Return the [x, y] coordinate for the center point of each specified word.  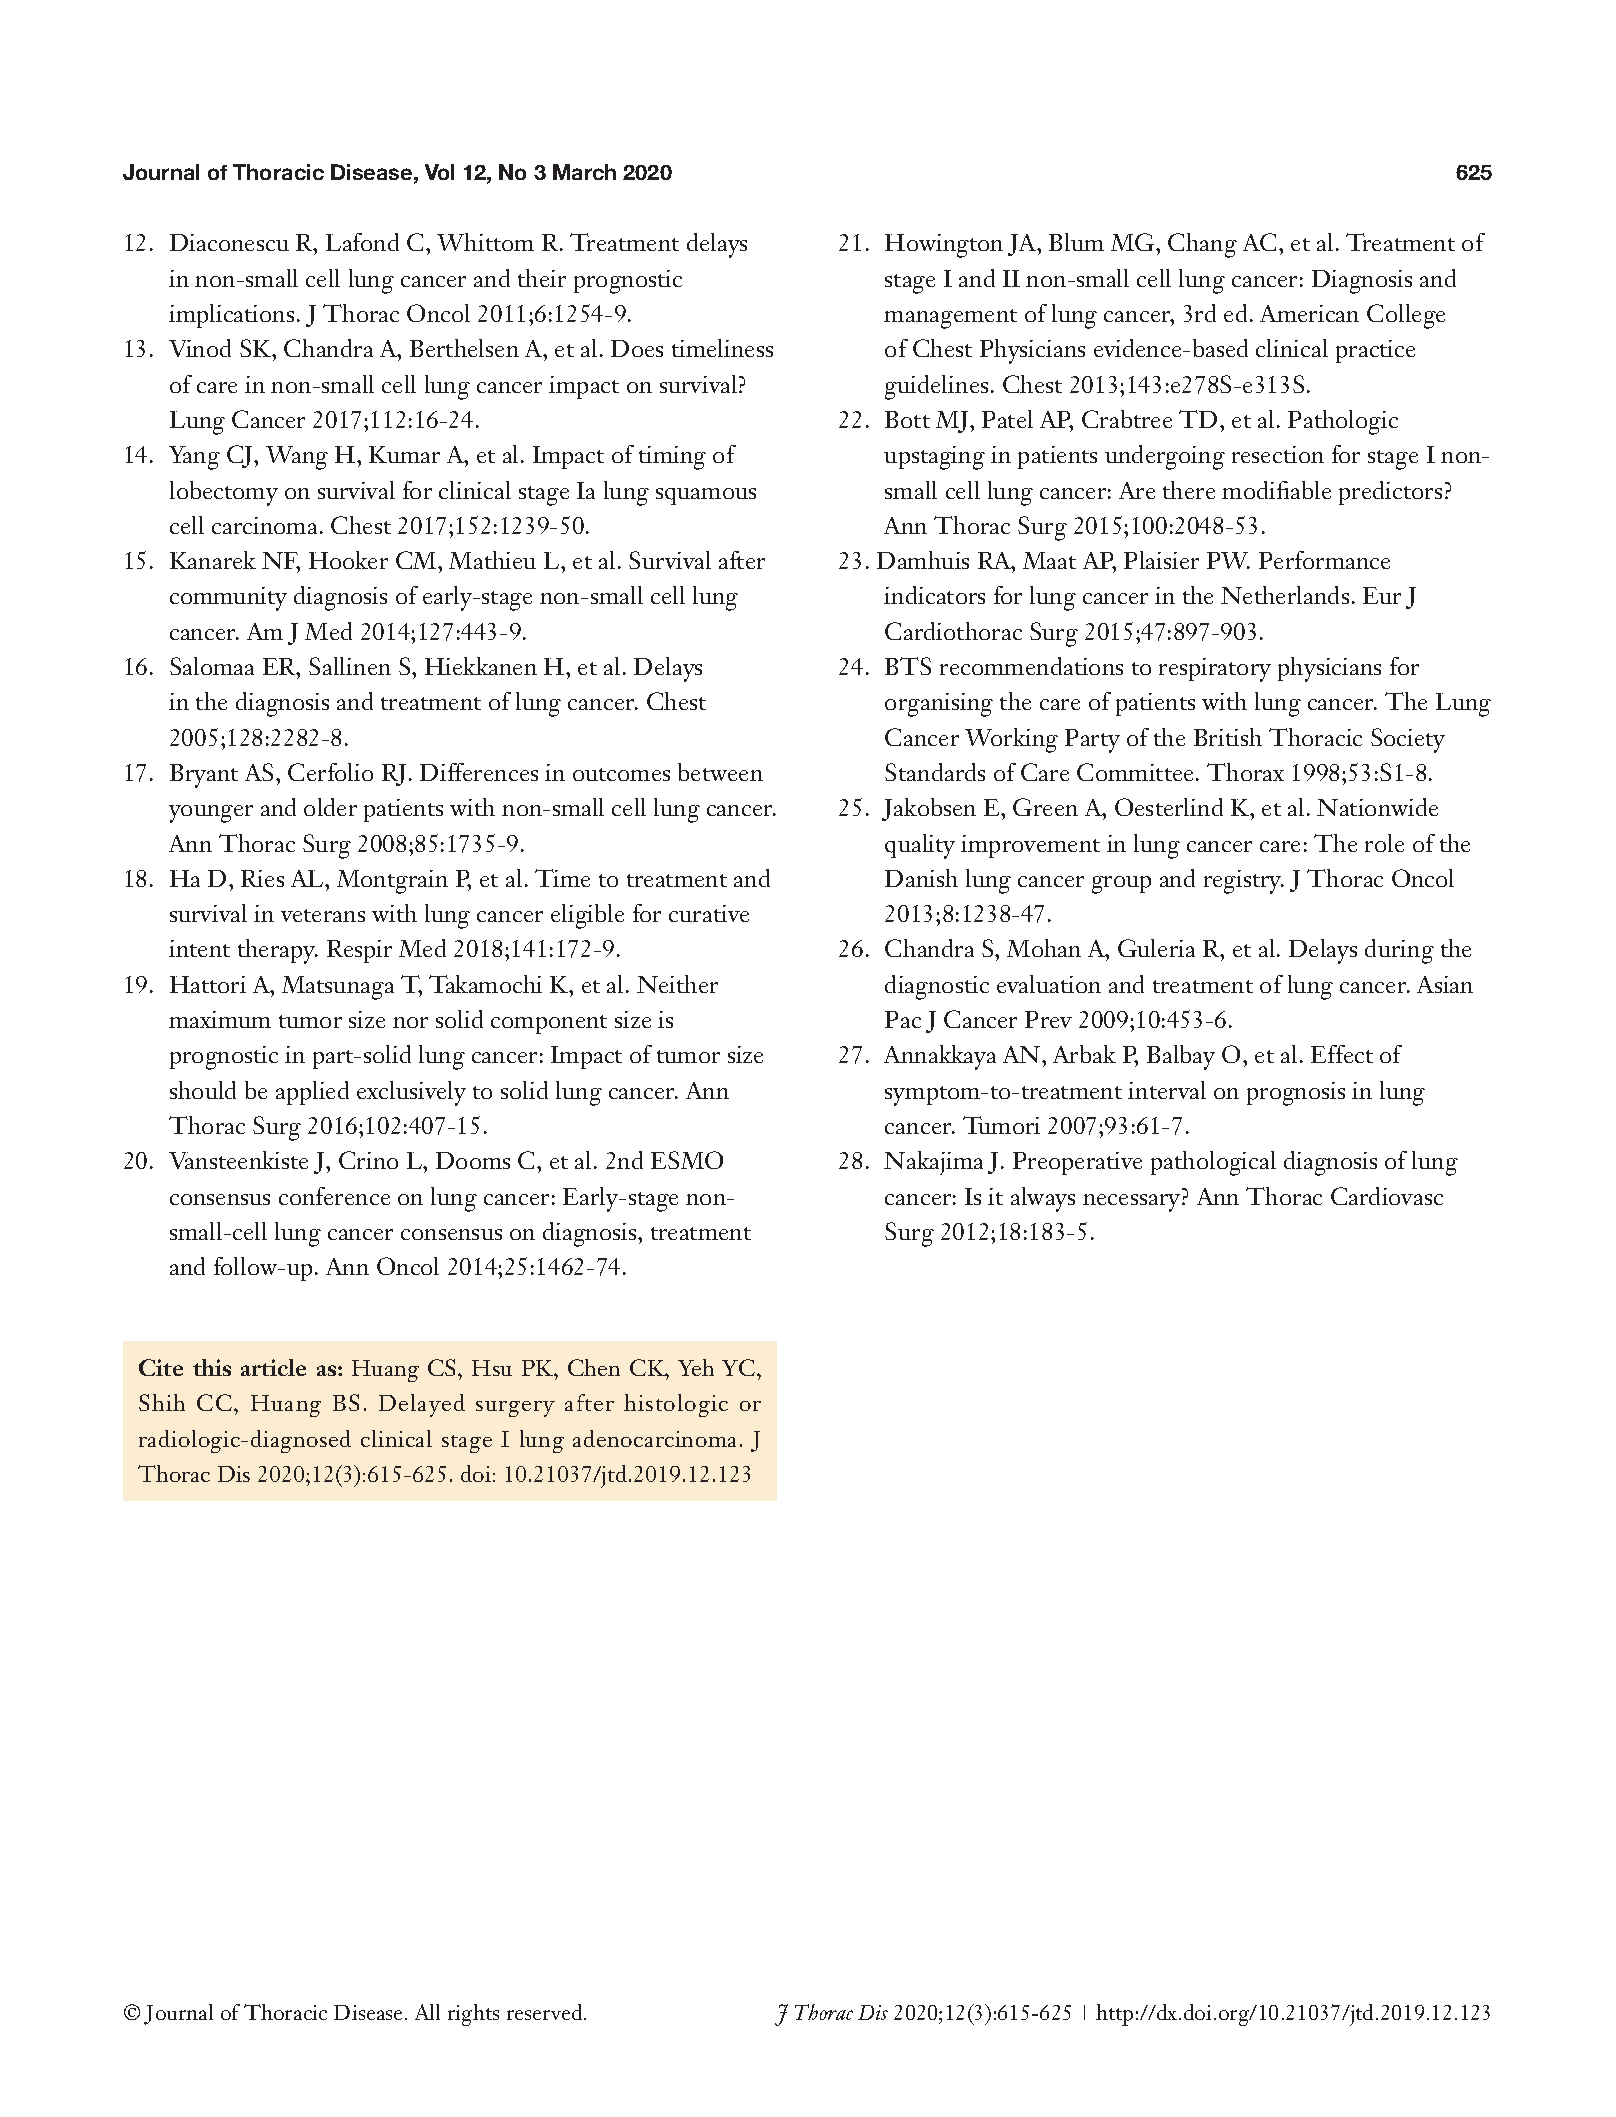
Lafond [362, 242]
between [720, 772]
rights [473, 2015]
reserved [546, 2012]
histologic [676, 1405]
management [950, 319]
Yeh [696, 1367]
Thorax [1245, 772]
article [273, 1367]
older [330, 807]
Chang [1202, 245]
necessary [1133, 1203]
